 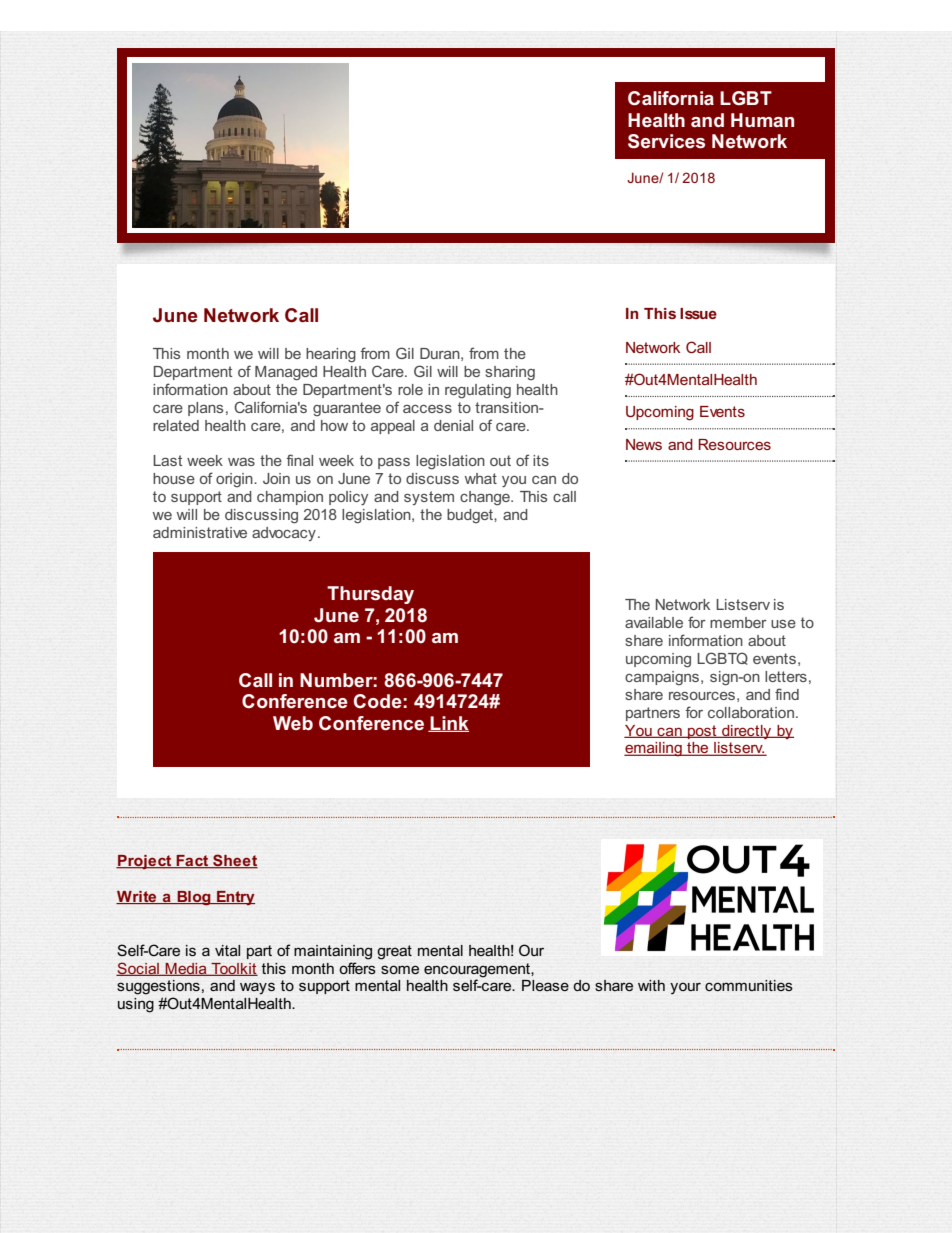 I want to click on sharing, so click(x=510, y=373).
